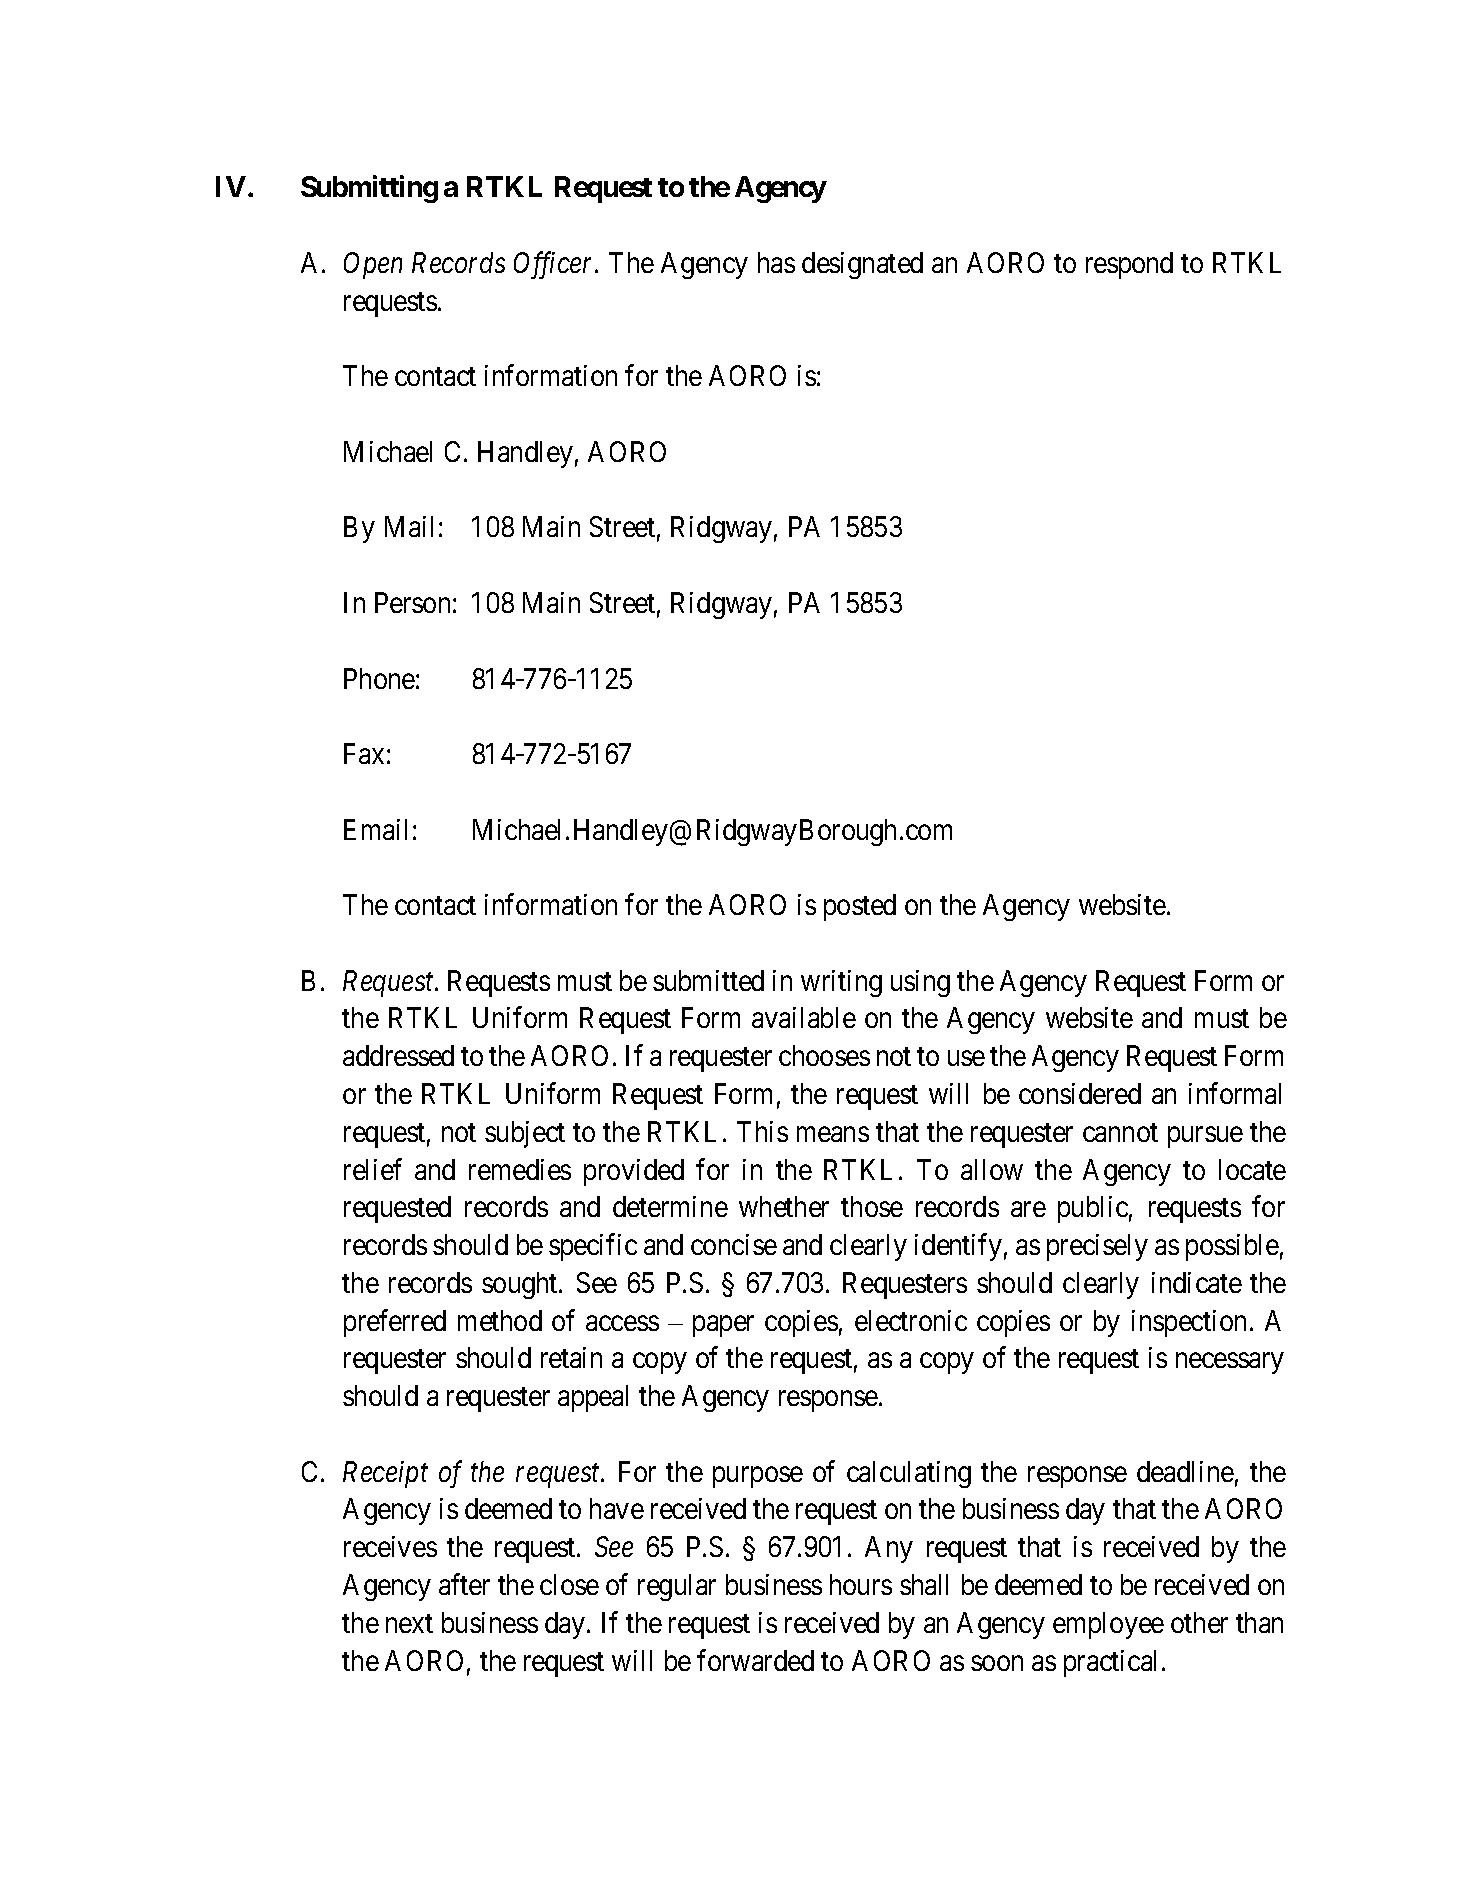 This page has width=1457, height=1885. I want to click on after, so click(464, 1584).
